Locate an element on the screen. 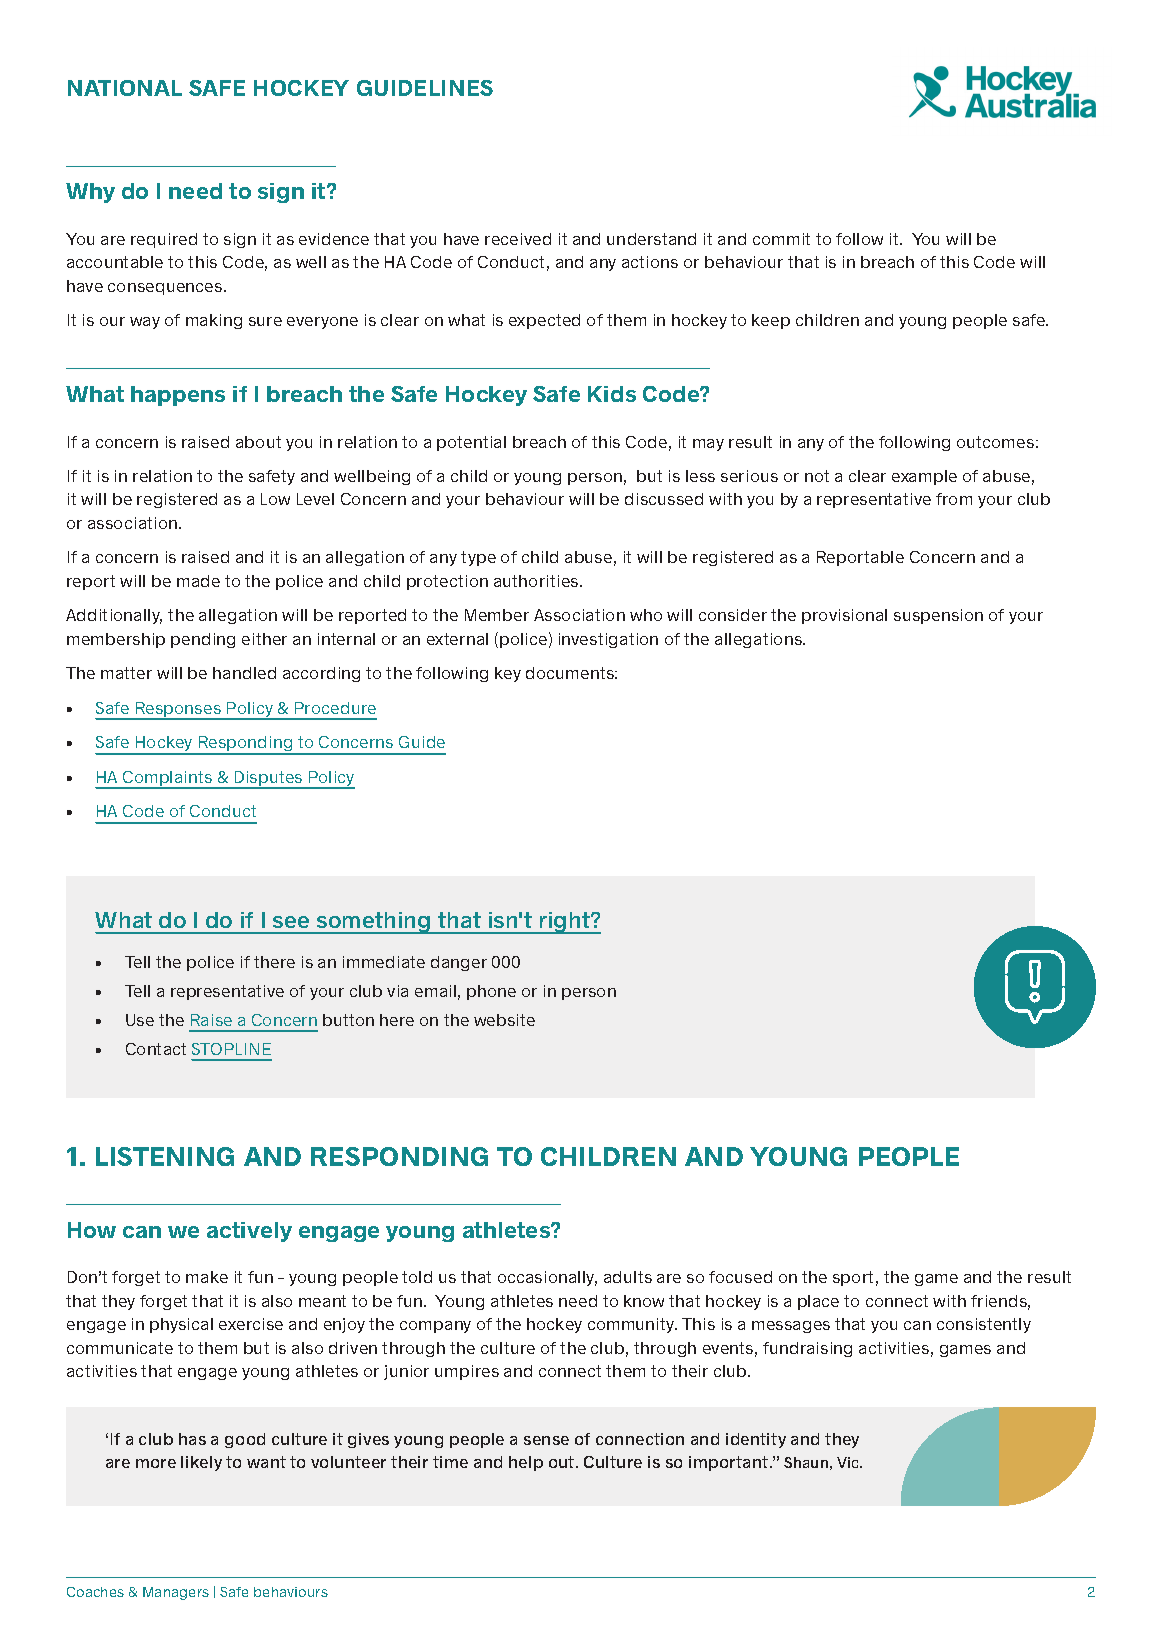  commit is located at coordinates (781, 239).
